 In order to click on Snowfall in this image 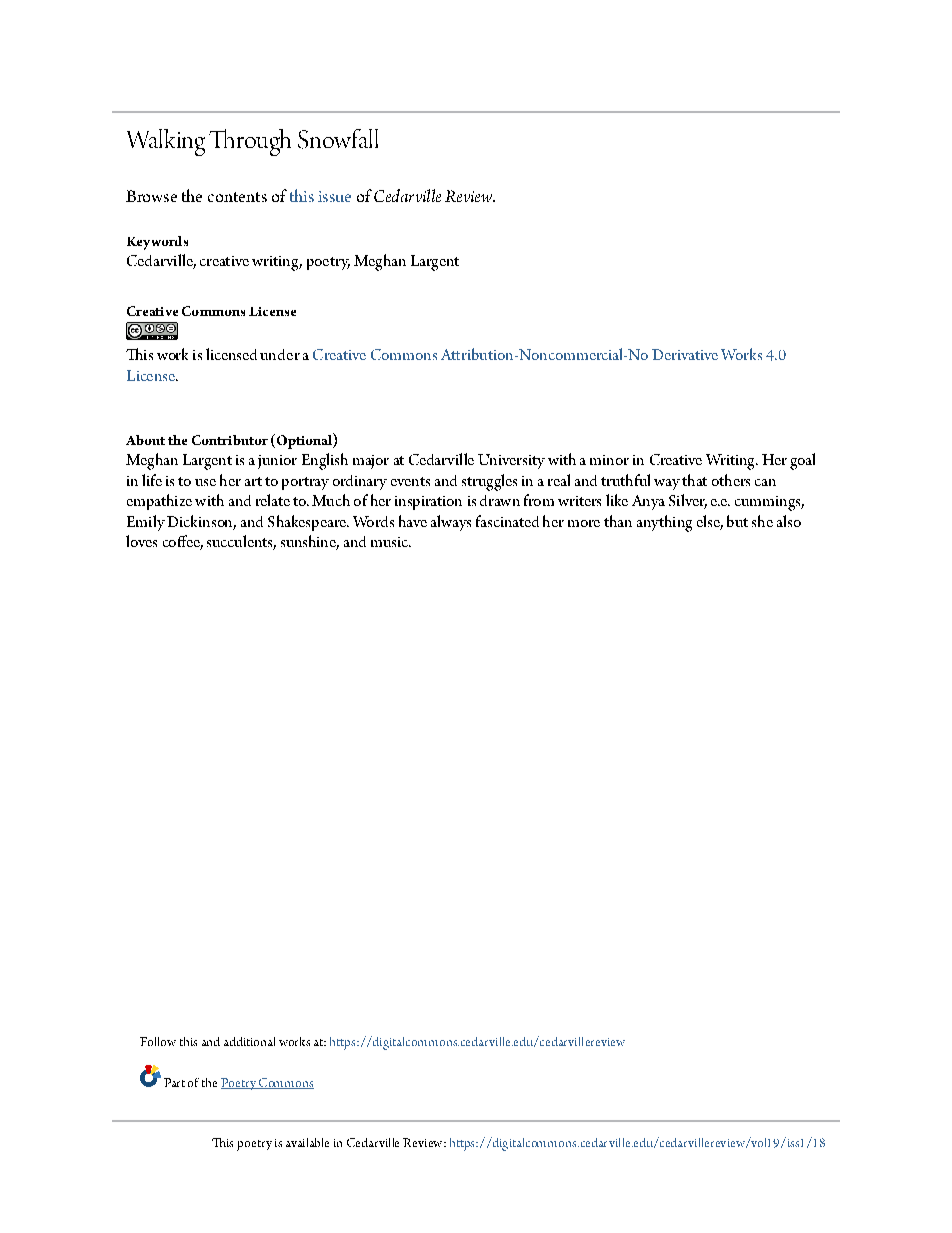, I will do `click(338, 139)`.
